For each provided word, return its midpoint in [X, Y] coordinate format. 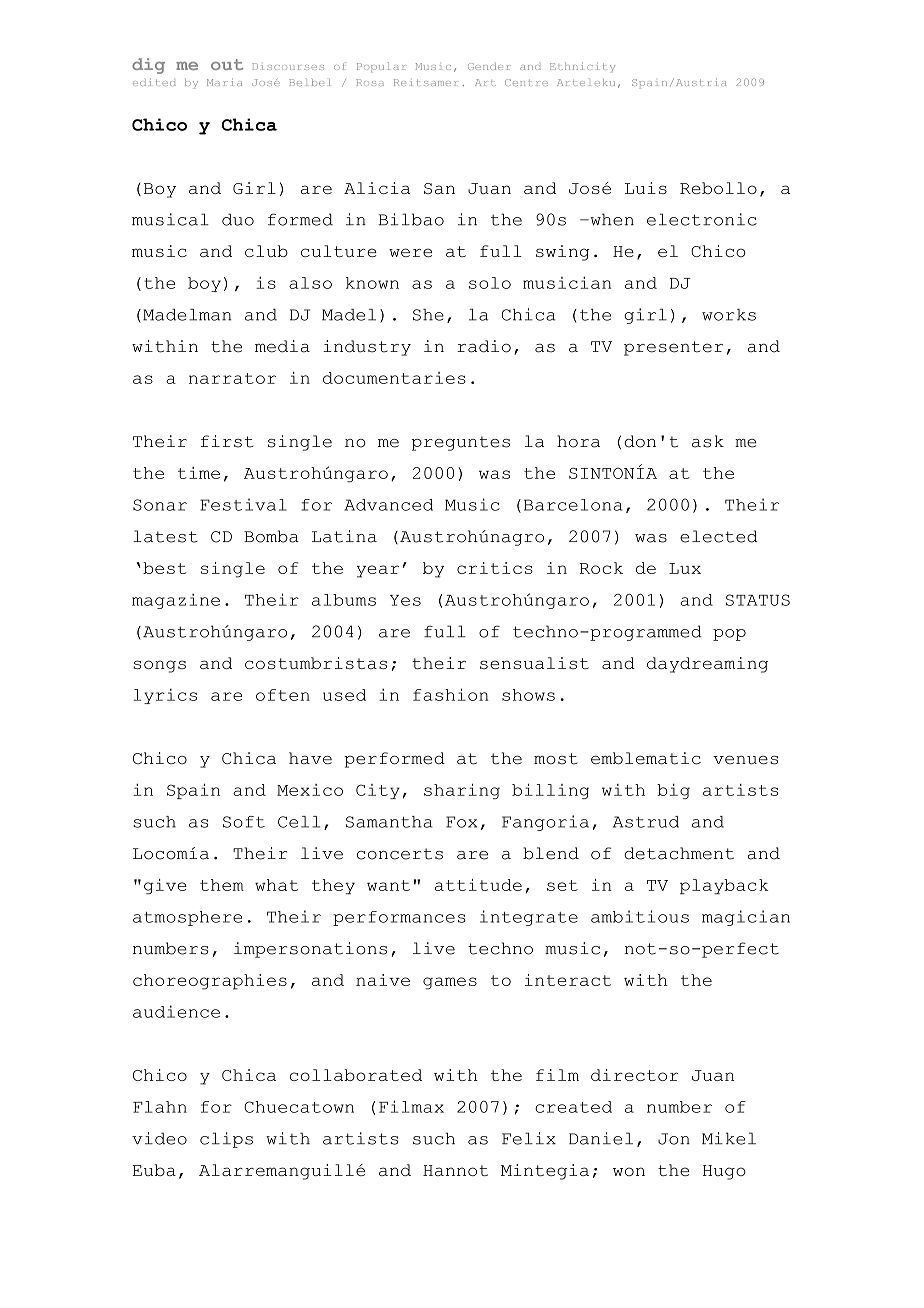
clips [226, 1140]
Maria [224, 82]
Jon [674, 1139]
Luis [646, 188]
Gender [489, 66]
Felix [529, 1138]
